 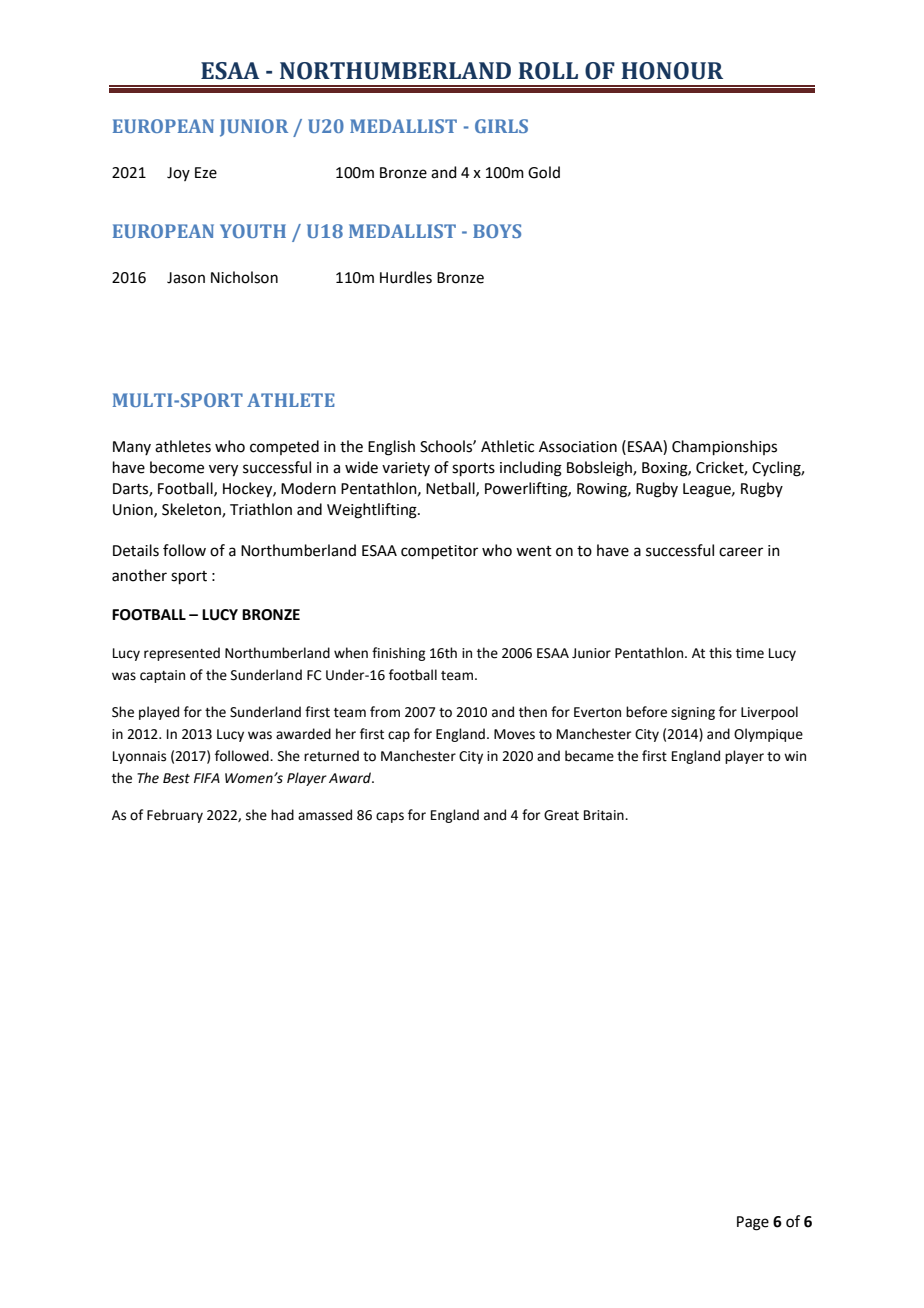 I want to click on HONOUR, so click(x=672, y=71).
